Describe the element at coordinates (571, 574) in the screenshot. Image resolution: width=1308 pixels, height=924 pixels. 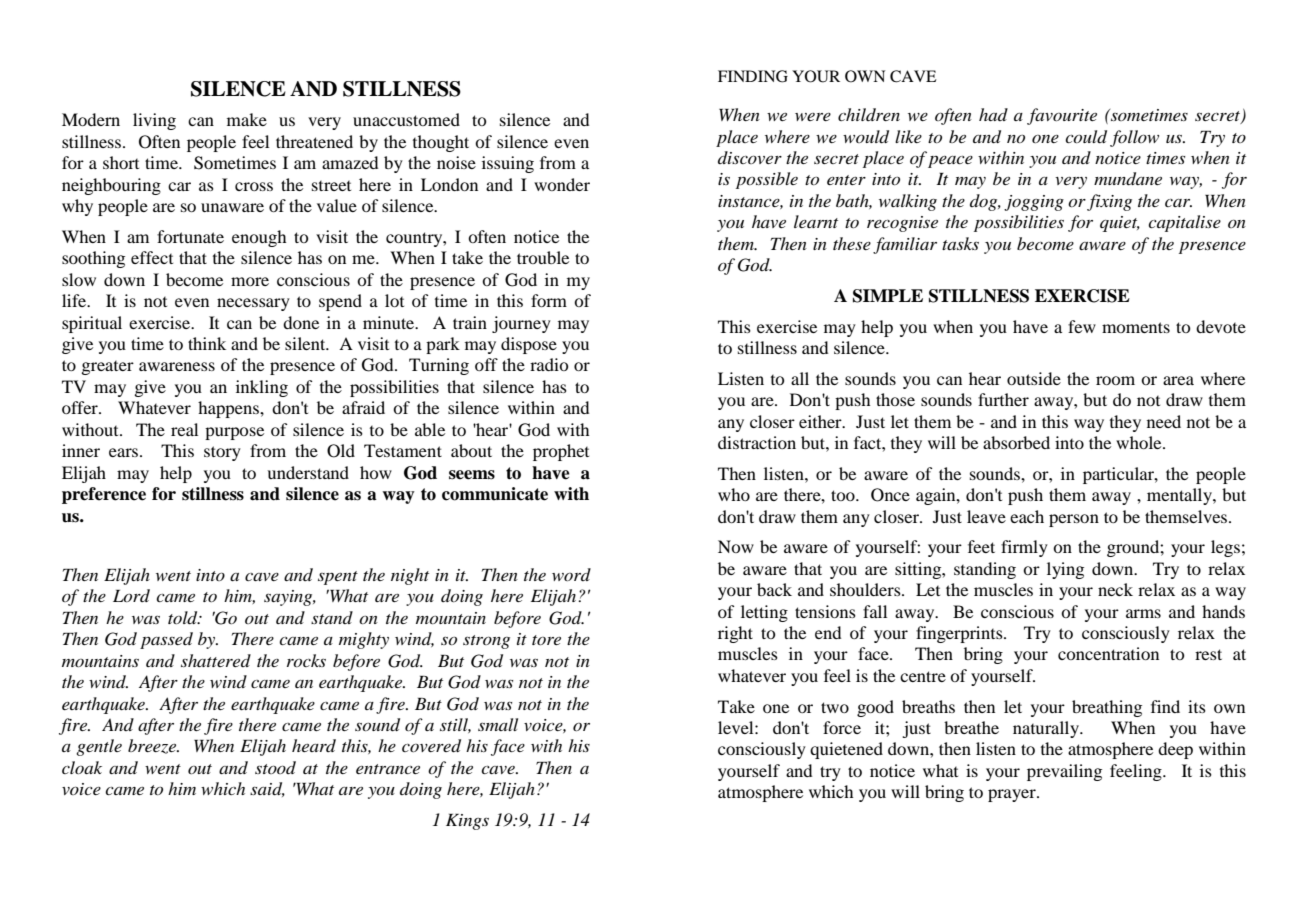
I see `word` at that location.
